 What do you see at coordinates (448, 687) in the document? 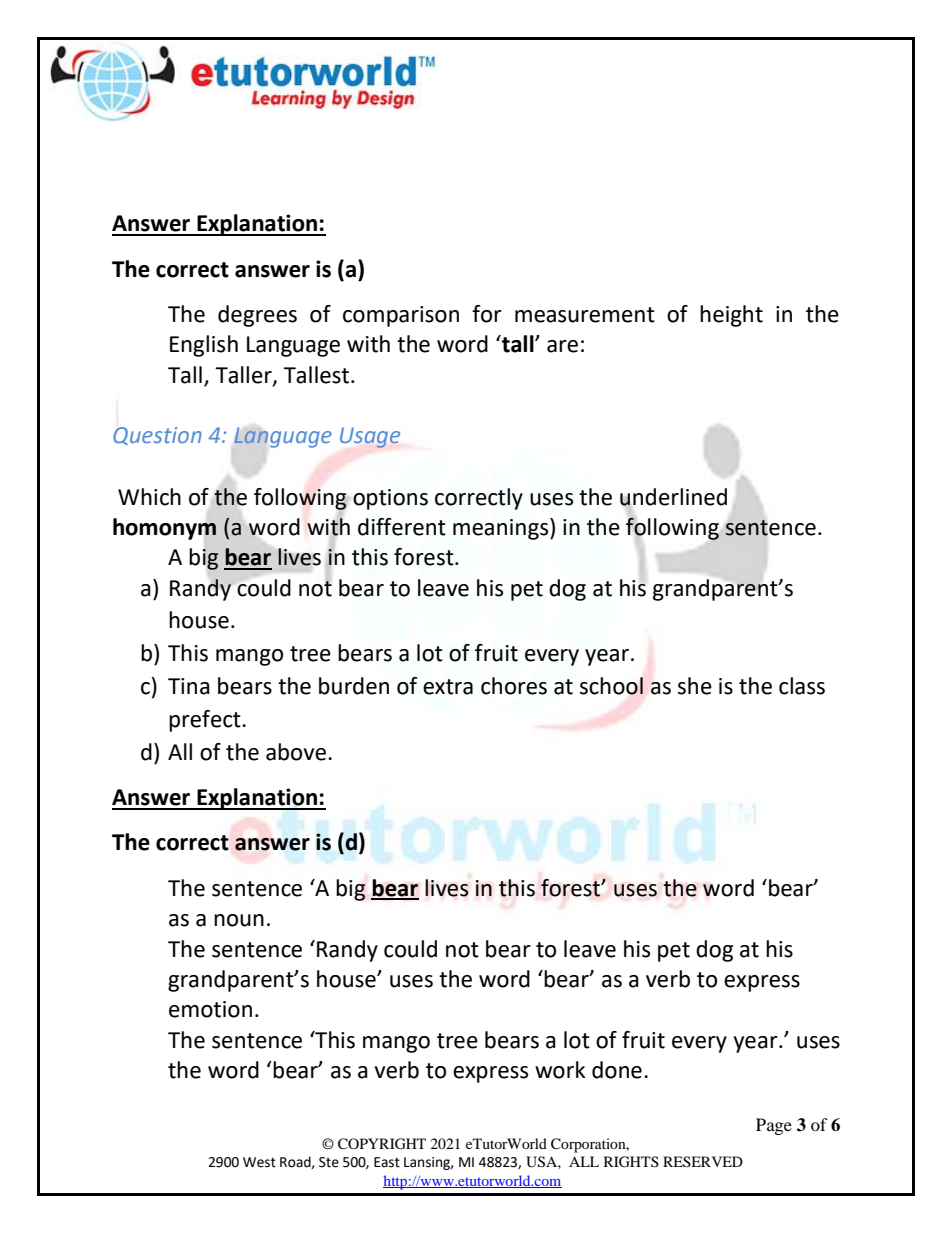
I see `extra` at bounding box center [448, 687].
